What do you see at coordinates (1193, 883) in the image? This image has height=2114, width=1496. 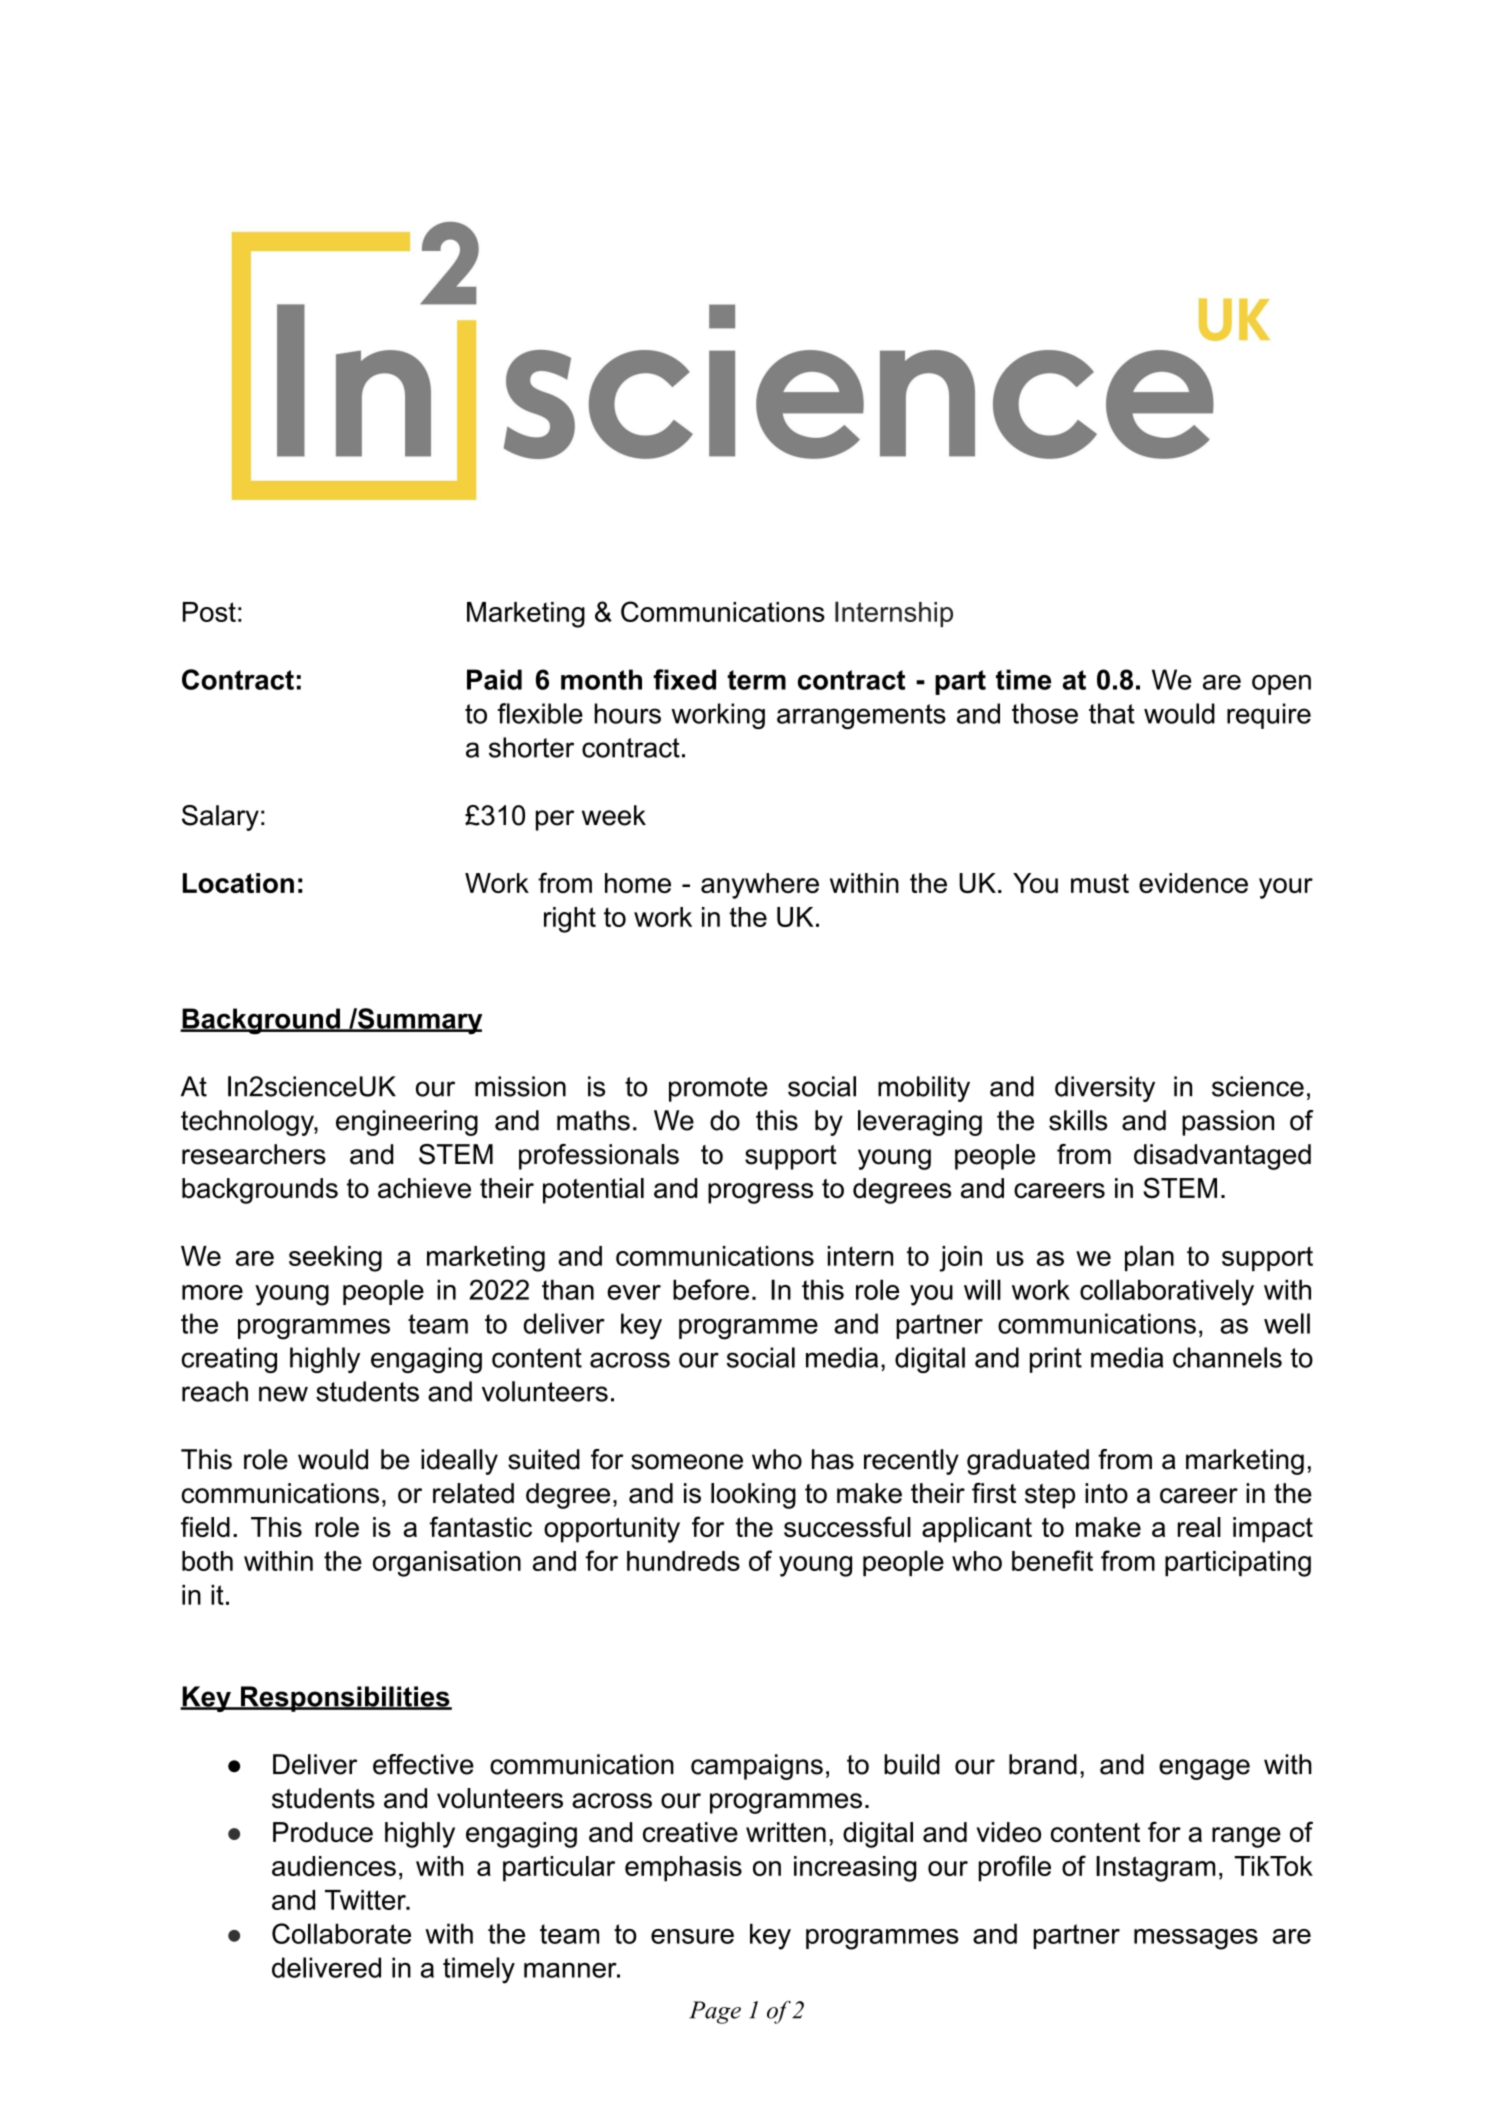 I see `evidence` at bounding box center [1193, 883].
